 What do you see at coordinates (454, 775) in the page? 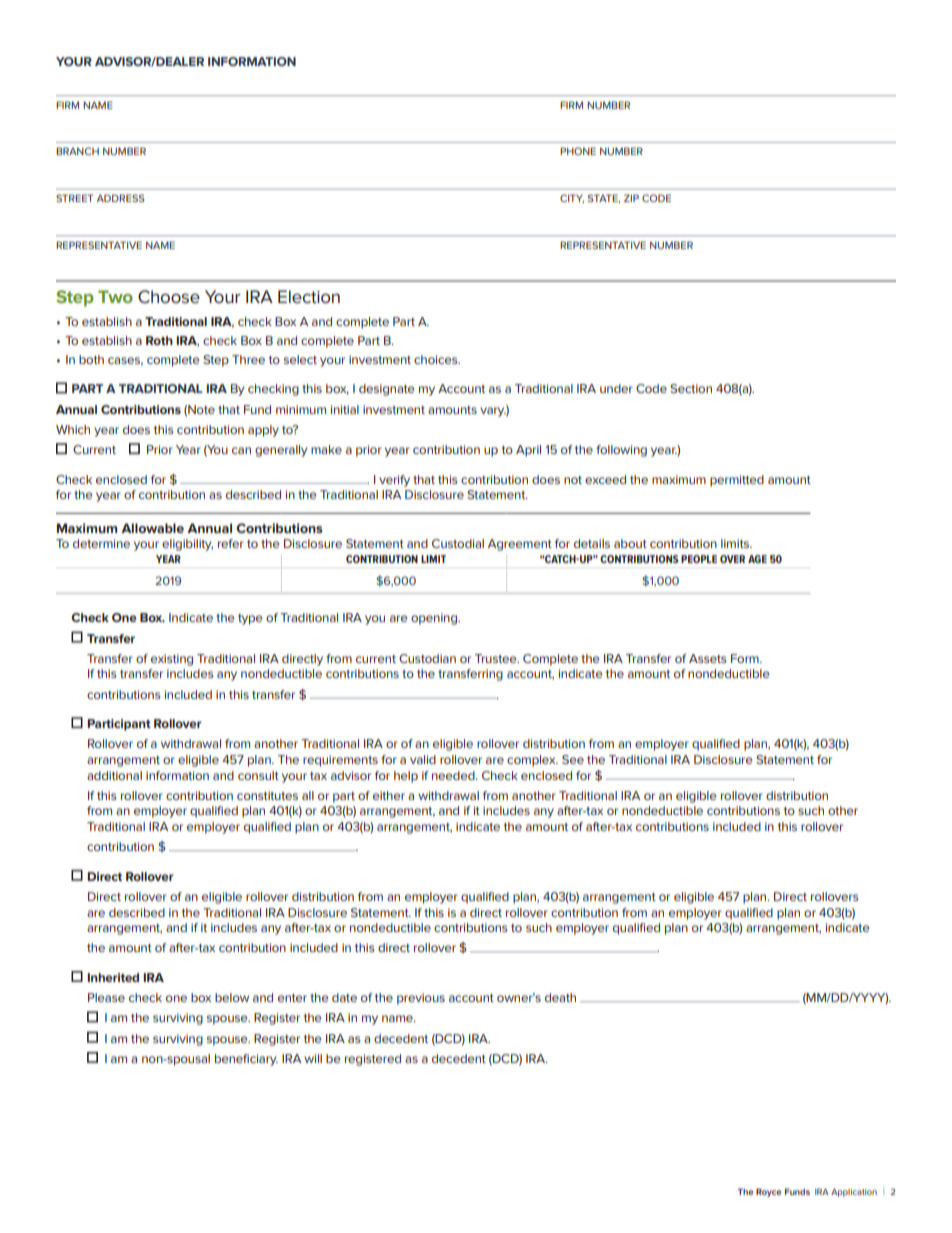
I see `needed` at bounding box center [454, 775].
